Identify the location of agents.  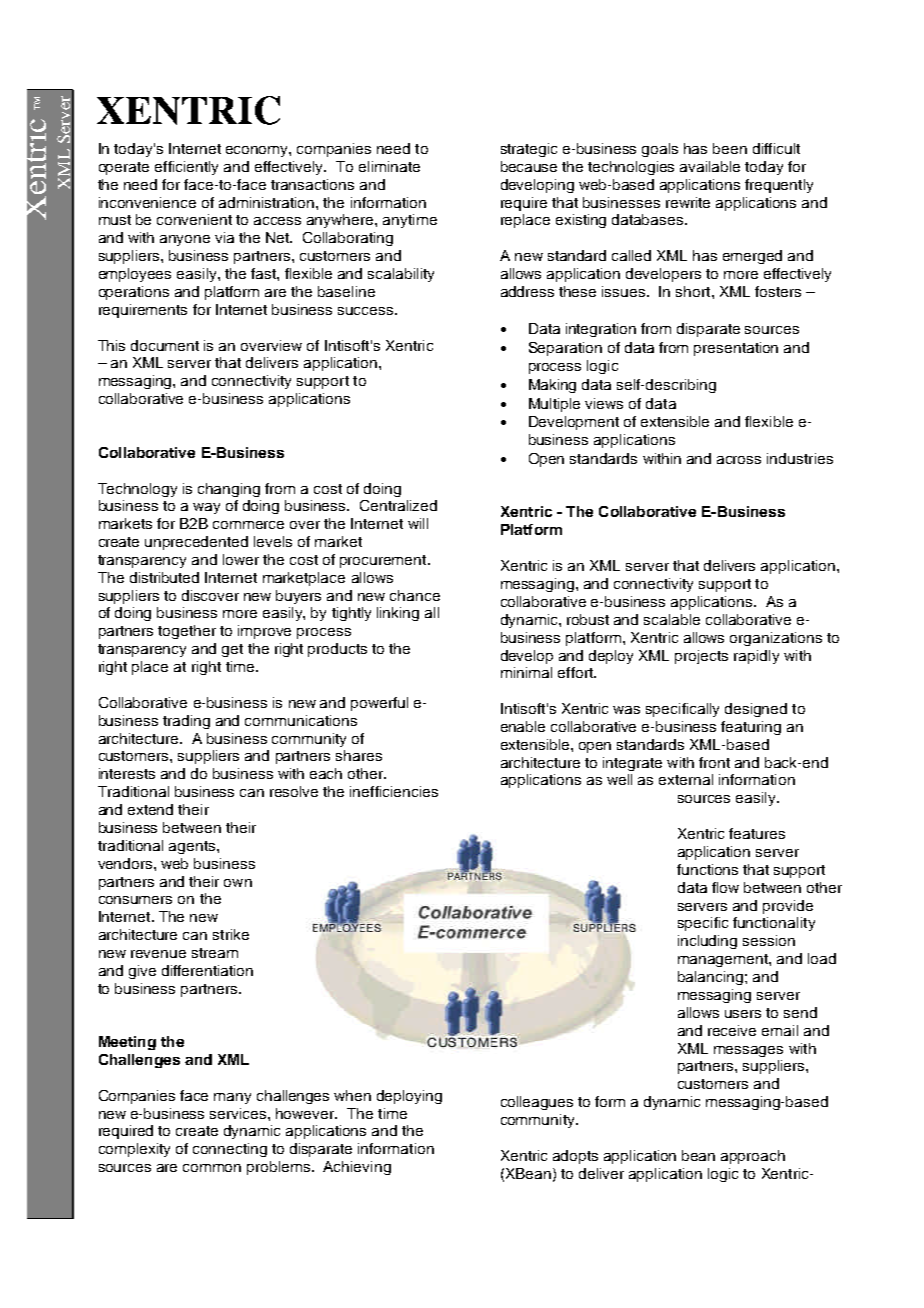
(193, 847).
